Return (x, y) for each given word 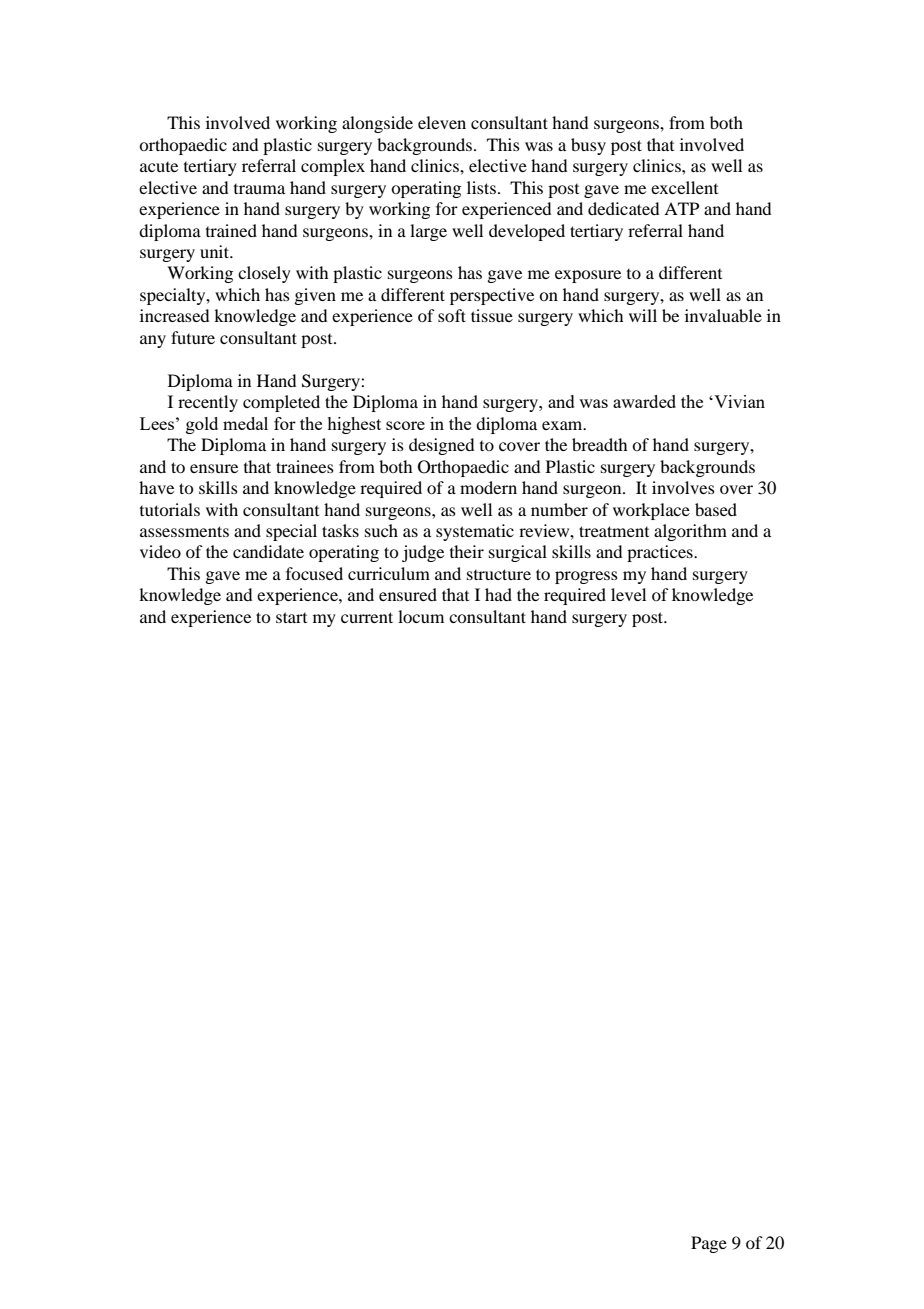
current (367, 617)
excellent (684, 187)
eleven (442, 122)
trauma (259, 189)
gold (202, 425)
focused (314, 573)
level (628, 594)
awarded (644, 401)
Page (709, 1244)
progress (586, 577)
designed (441, 446)
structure (499, 574)
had (498, 594)
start (291, 617)
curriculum (389, 573)
